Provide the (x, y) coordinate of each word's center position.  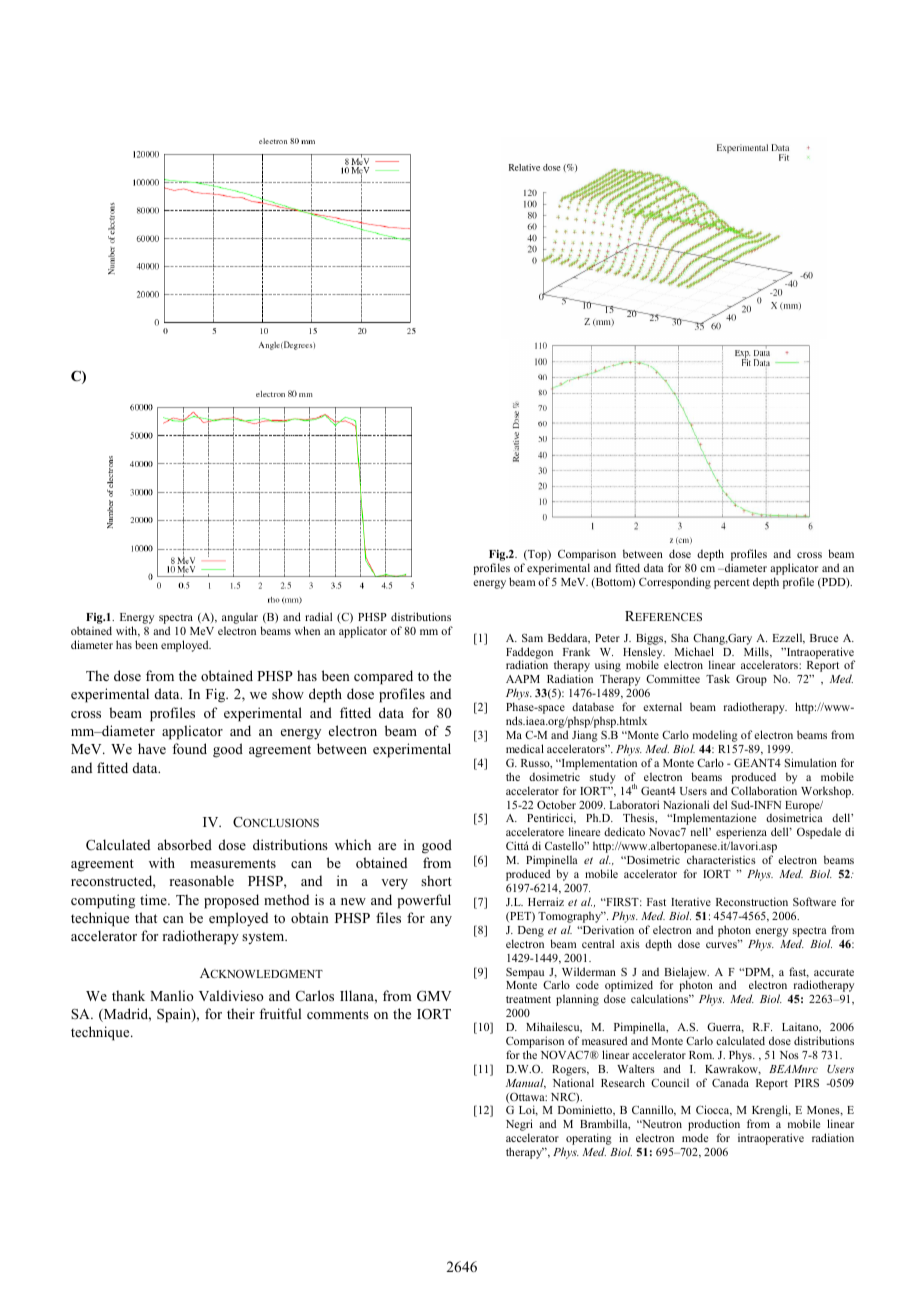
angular (240, 619)
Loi (528, 1110)
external (662, 706)
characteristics (721, 859)
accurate (834, 972)
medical (525, 748)
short (436, 880)
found (189, 748)
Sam (532, 637)
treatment (528, 999)
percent (732, 584)
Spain (175, 1015)
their (241, 1013)
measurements (233, 863)
